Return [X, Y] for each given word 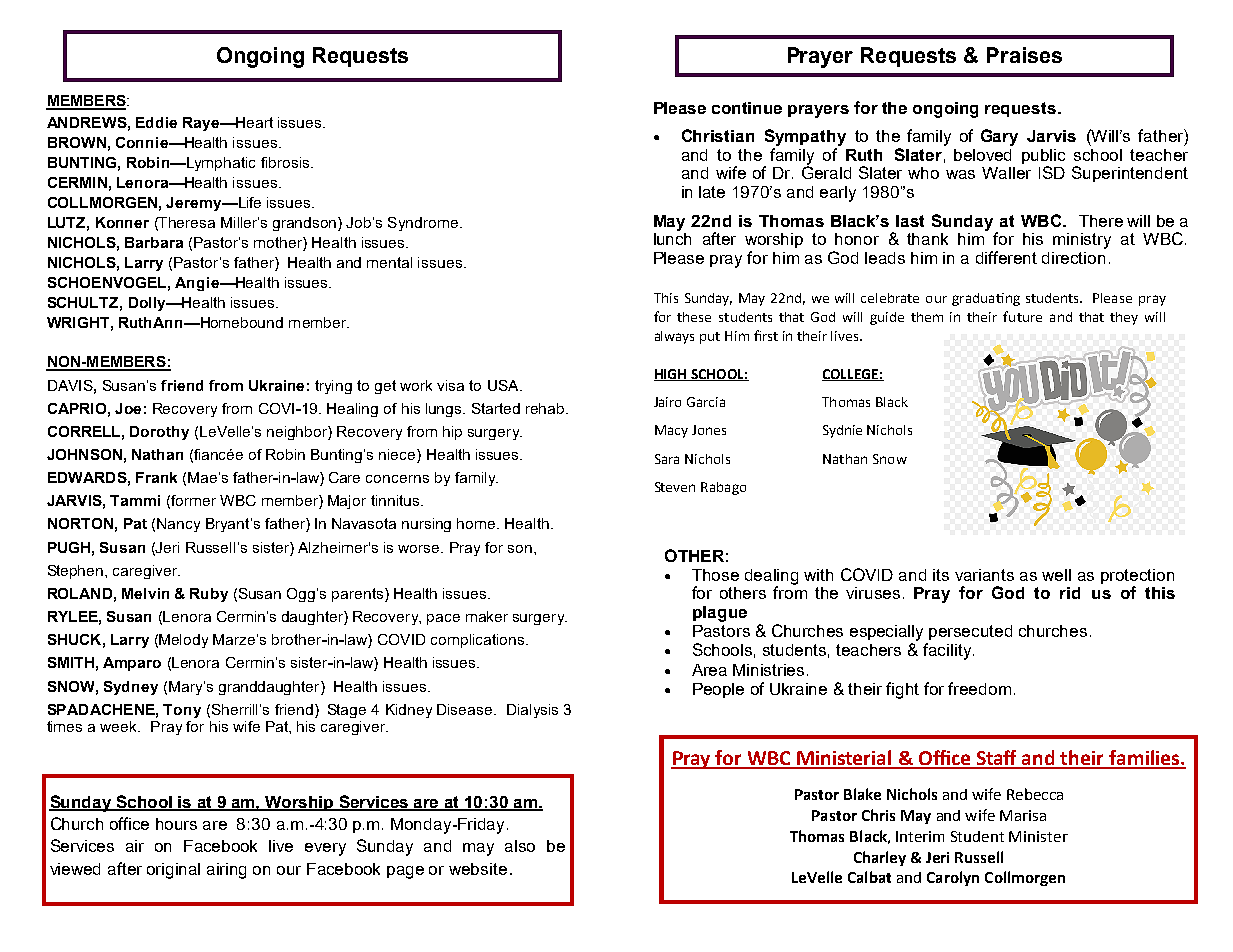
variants [984, 575]
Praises [1024, 55]
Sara [667, 459]
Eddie [156, 122]
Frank [156, 477]
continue [747, 108]
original [173, 871]
